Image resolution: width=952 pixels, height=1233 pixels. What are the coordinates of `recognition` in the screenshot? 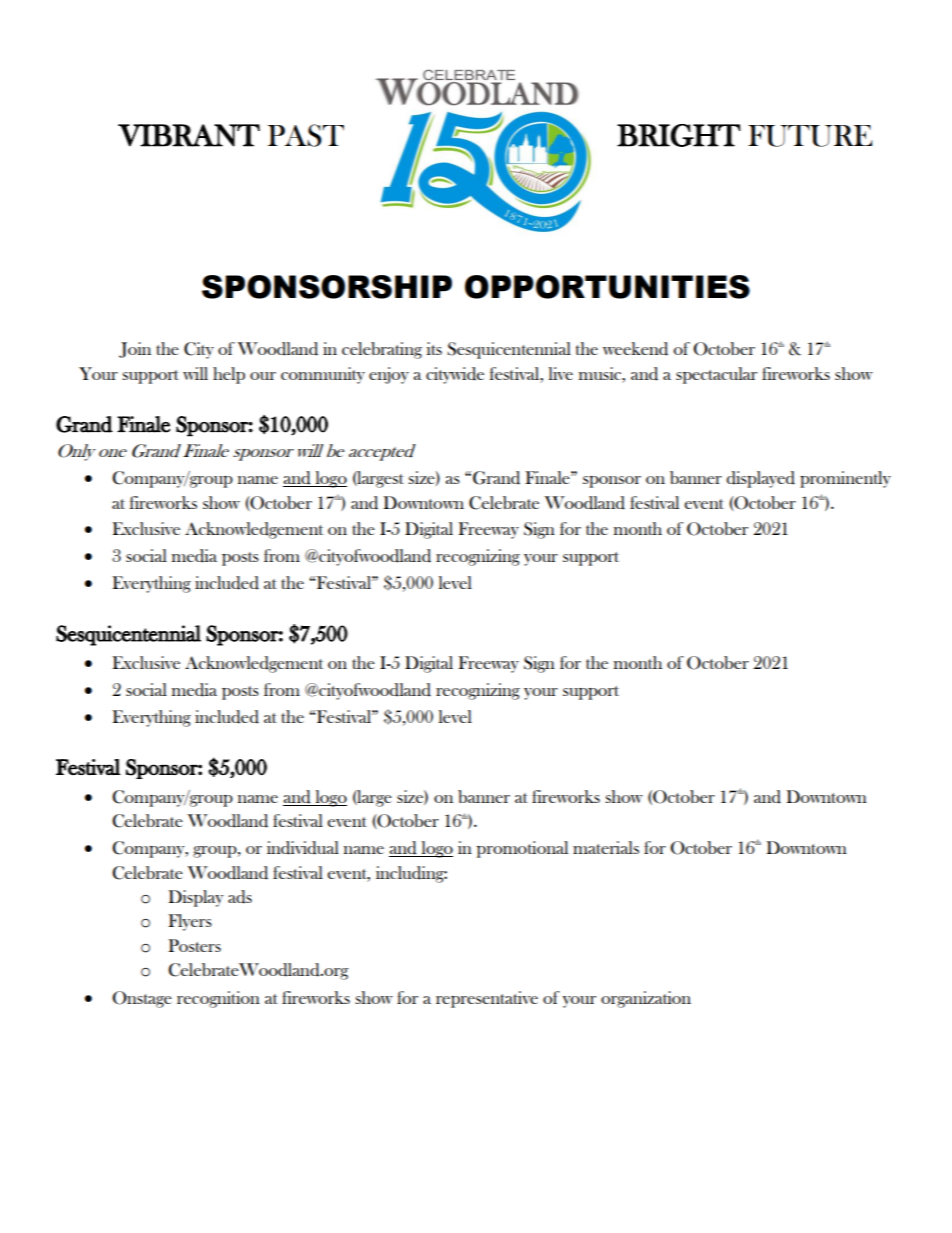 It's located at (218, 999).
